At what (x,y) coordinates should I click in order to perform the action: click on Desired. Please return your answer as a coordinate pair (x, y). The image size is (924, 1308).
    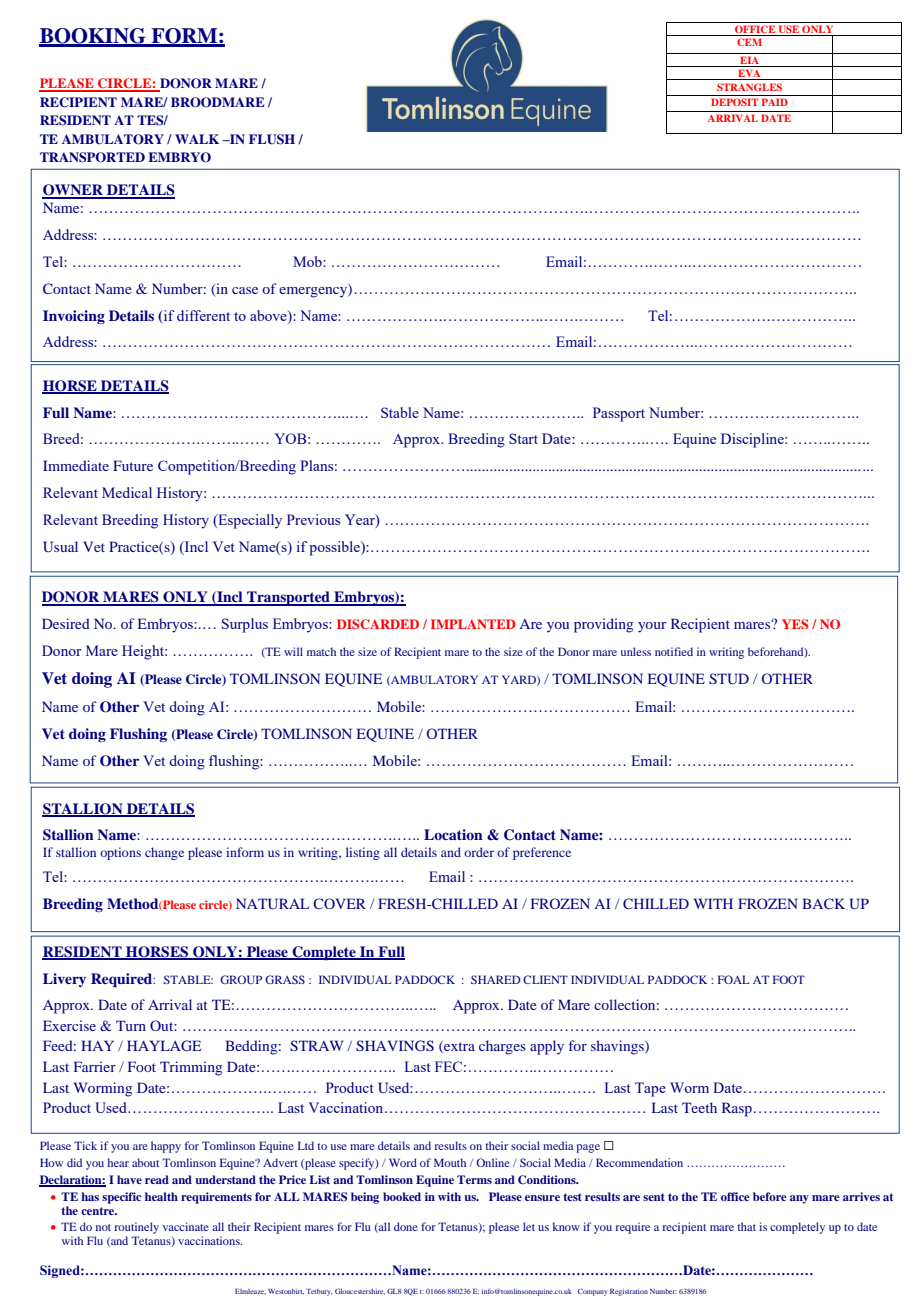
    Looking at the image, I should click on (66, 623).
